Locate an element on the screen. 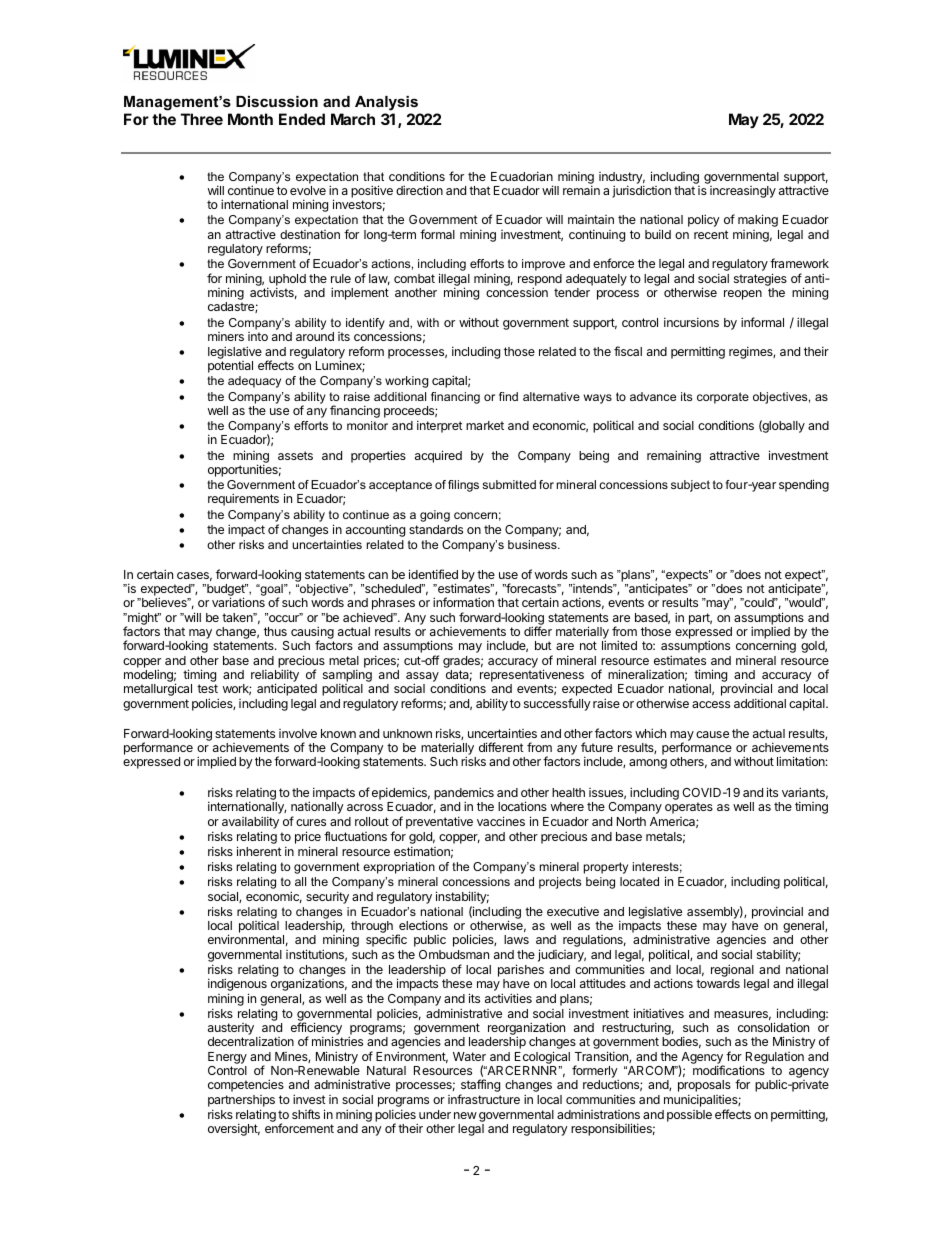  submitted is located at coordinates (509, 484).
